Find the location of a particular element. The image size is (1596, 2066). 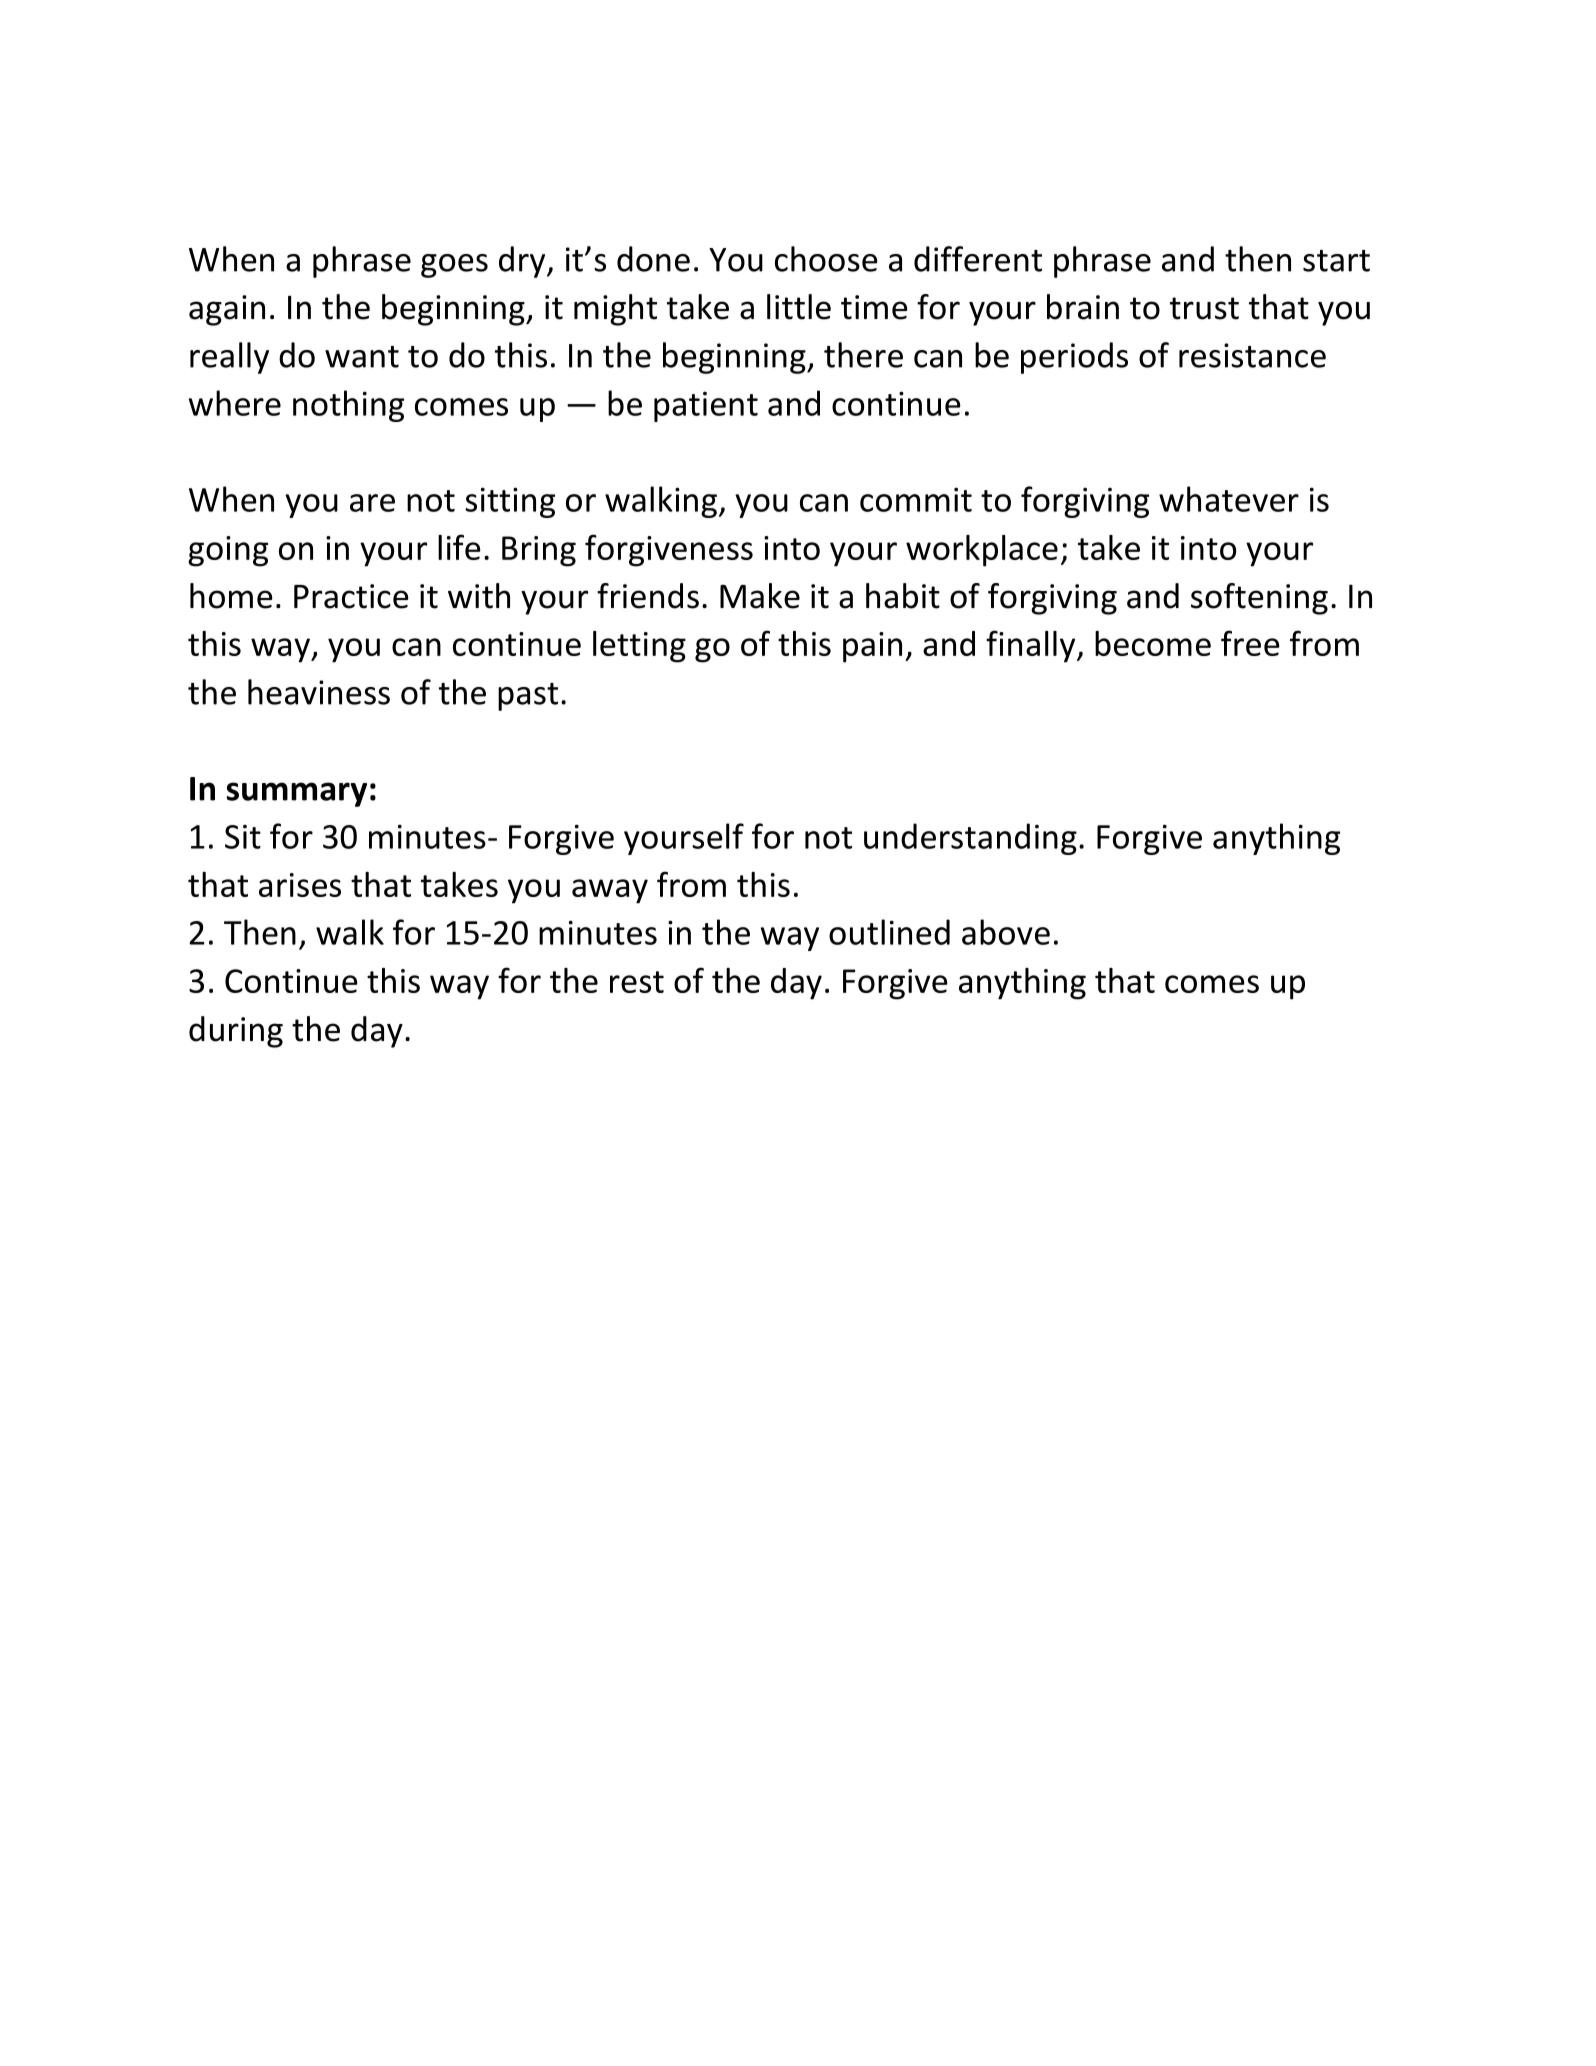

outlined is located at coordinates (889, 932).
